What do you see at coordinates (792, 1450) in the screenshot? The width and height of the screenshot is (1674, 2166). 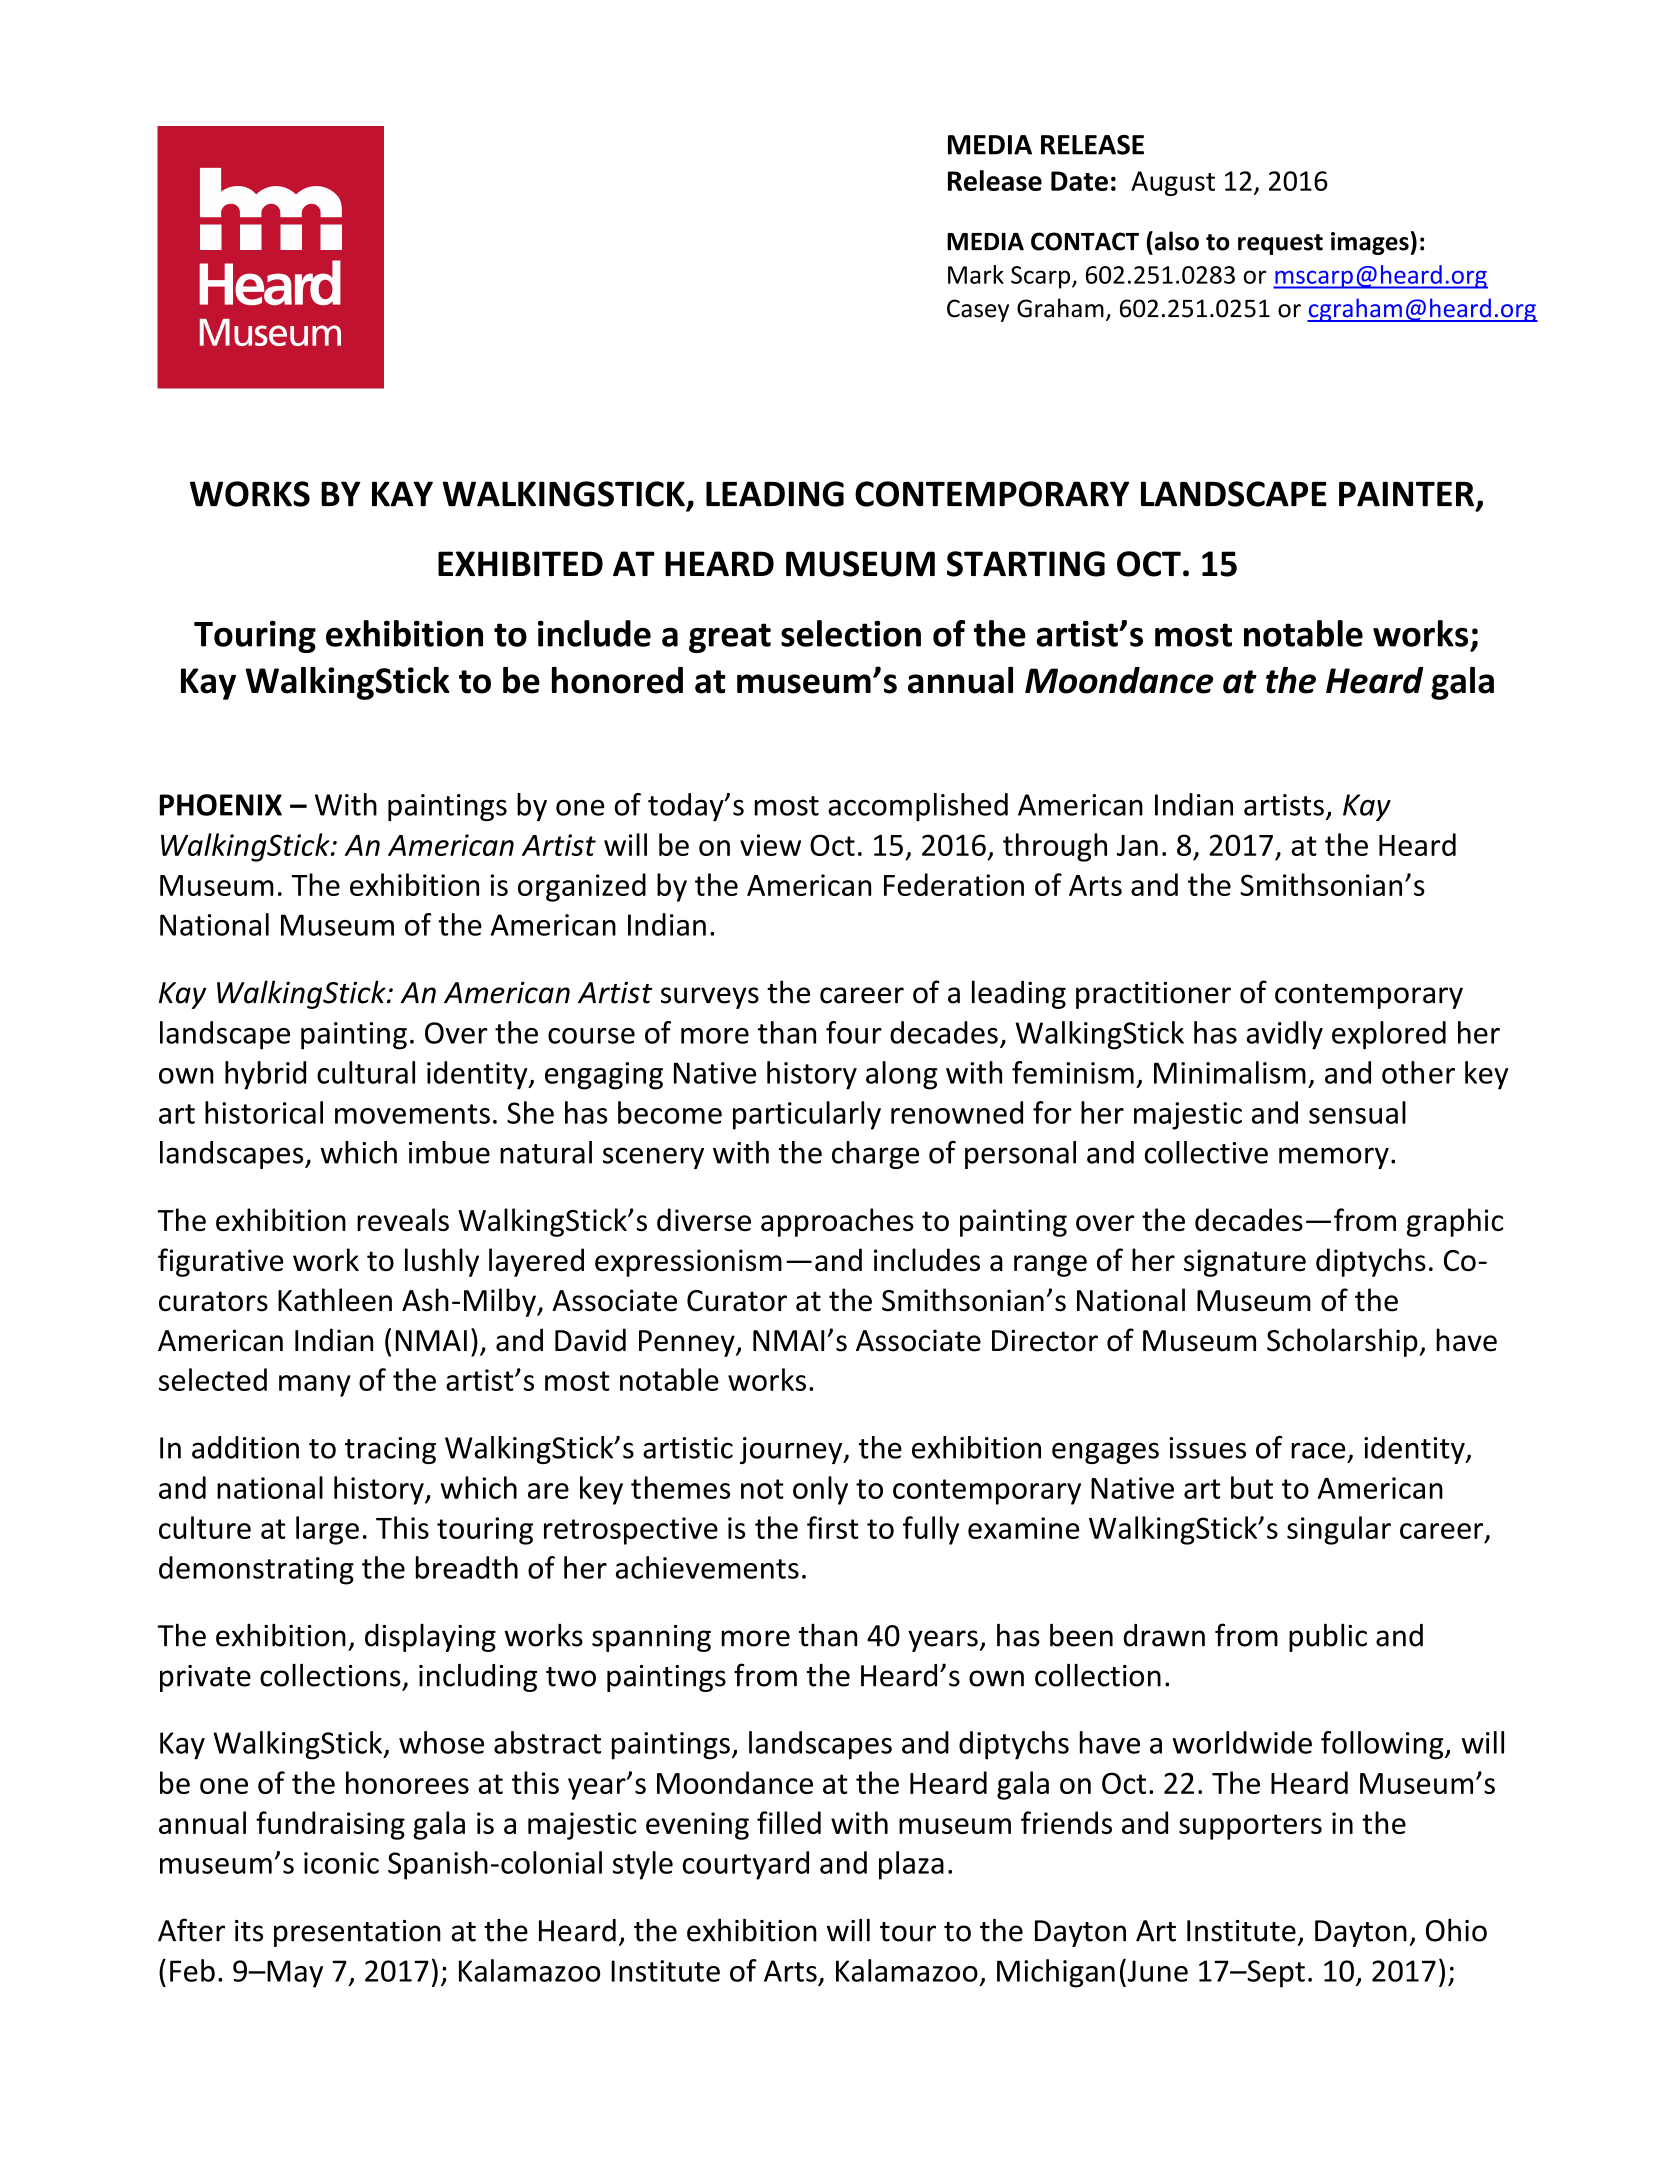 I see `journey` at bounding box center [792, 1450].
